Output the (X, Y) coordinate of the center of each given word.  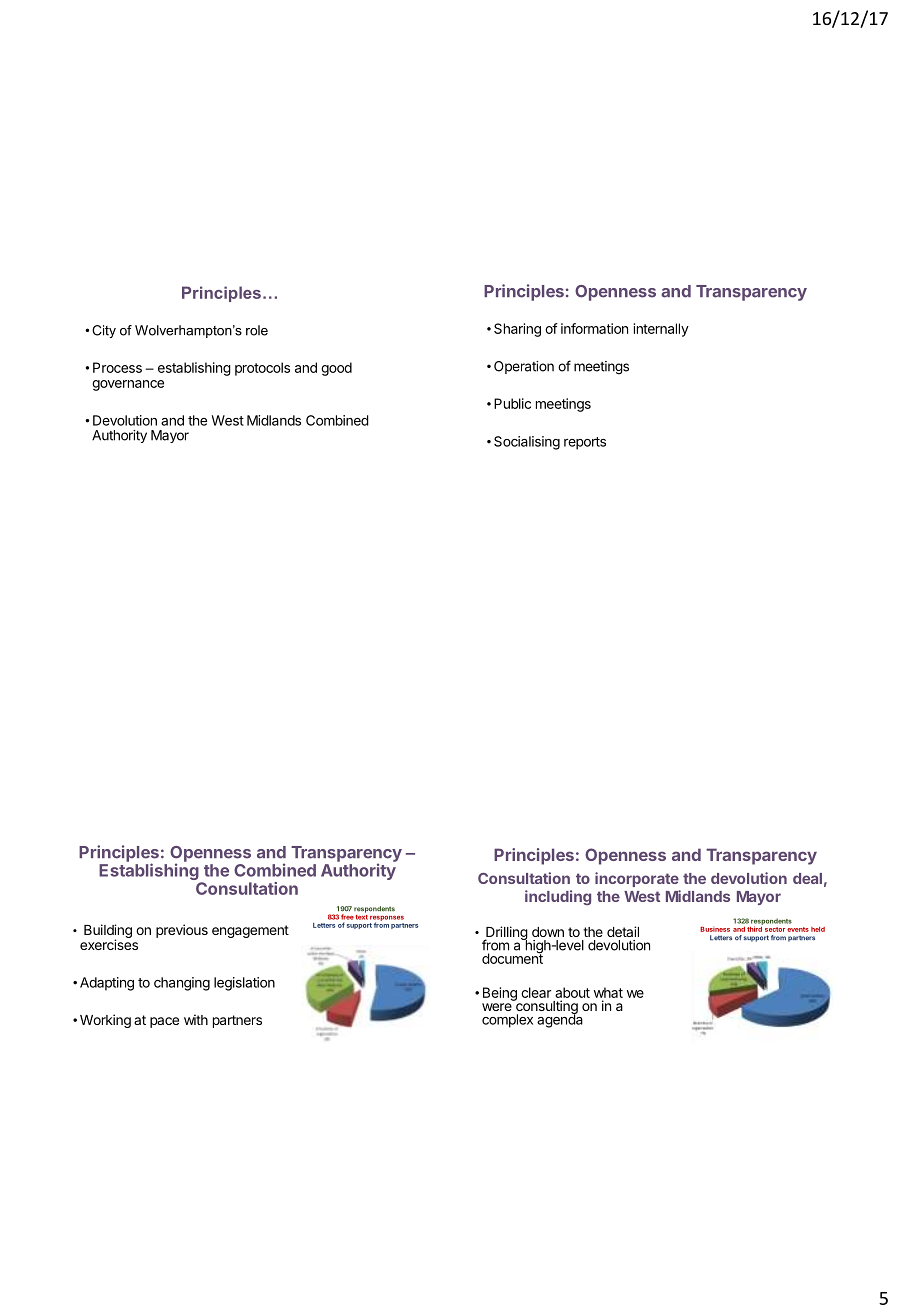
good (336, 369)
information (594, 328)
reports (585, 443)
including (558, 897)
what (608, 992)
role (257, 330)
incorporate (637, 879)
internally (661, 330)
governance (128, 385)
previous (182, 931)
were (497, 1007)
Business (715, 929)
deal (807, 878)
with (196, 1019)
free (347, 917)
